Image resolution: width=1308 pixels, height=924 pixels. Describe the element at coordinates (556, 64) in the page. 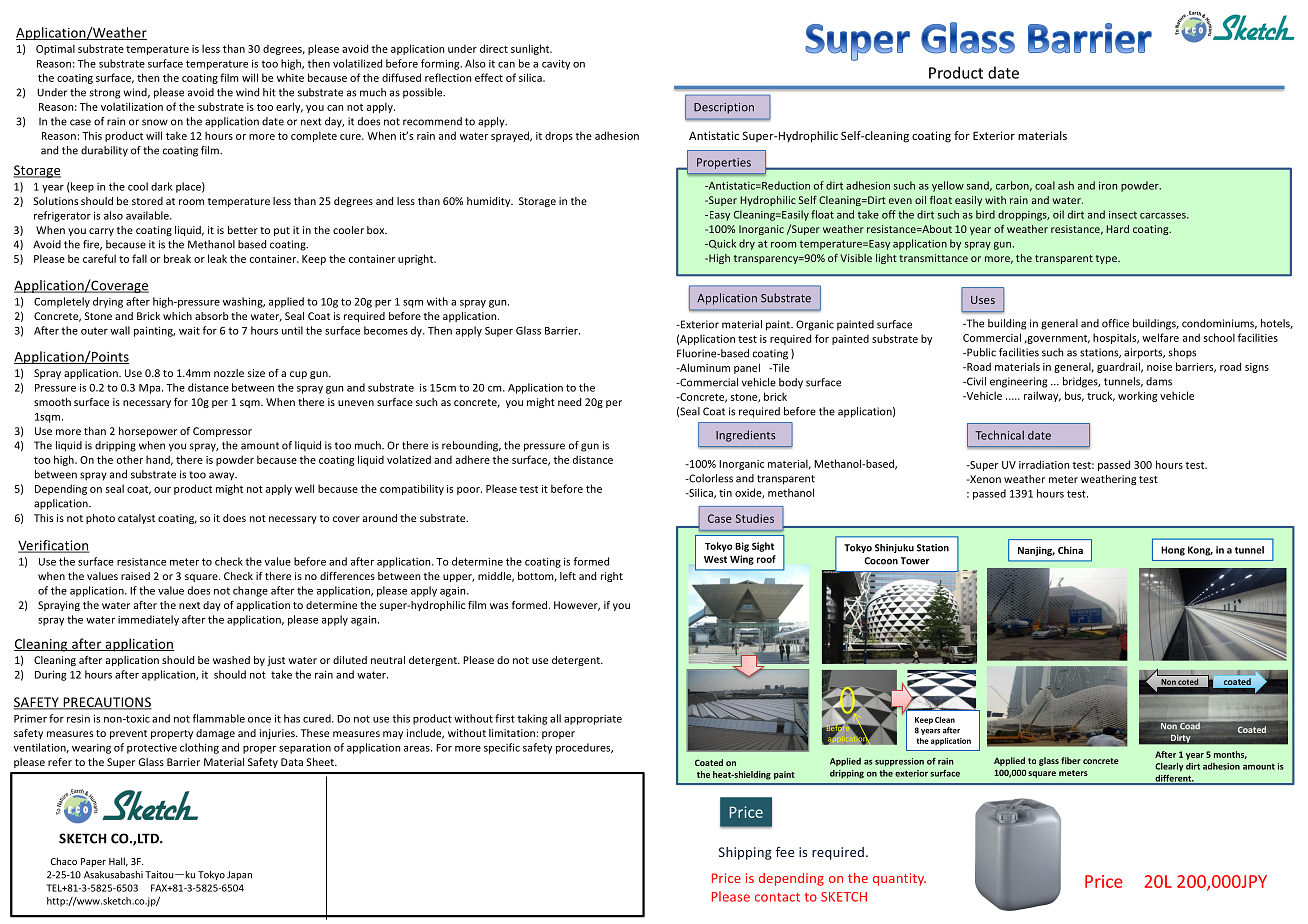

I see `cavity` at that location.
